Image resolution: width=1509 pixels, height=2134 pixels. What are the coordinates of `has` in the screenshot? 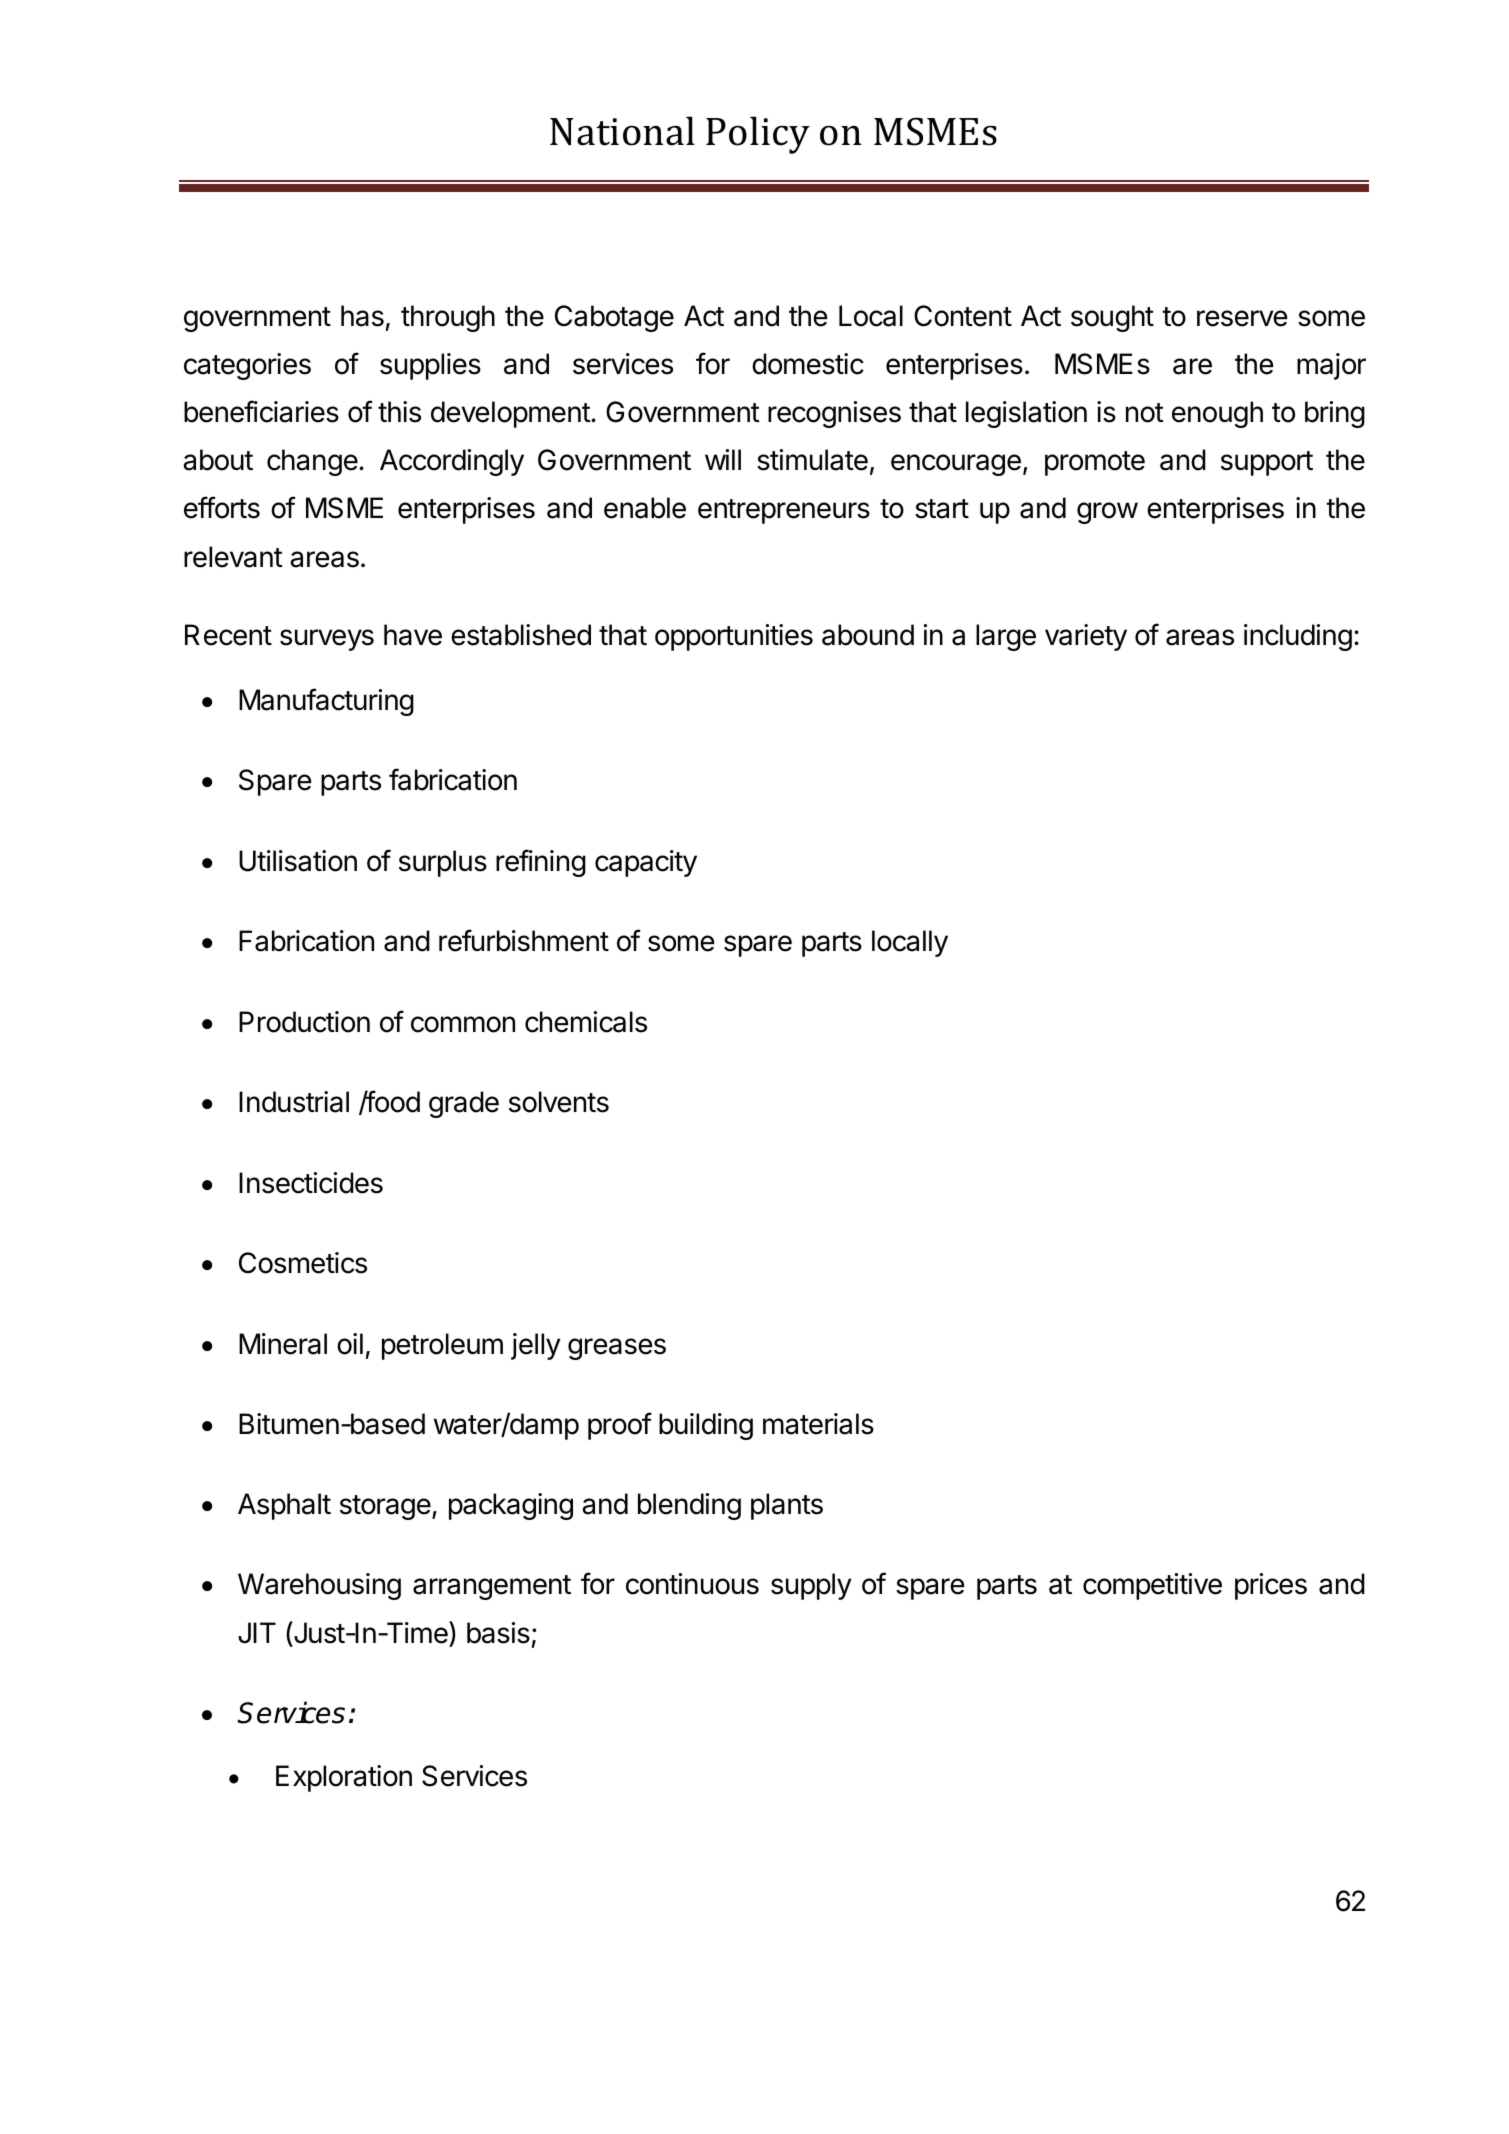 It's located at (362, 316).
